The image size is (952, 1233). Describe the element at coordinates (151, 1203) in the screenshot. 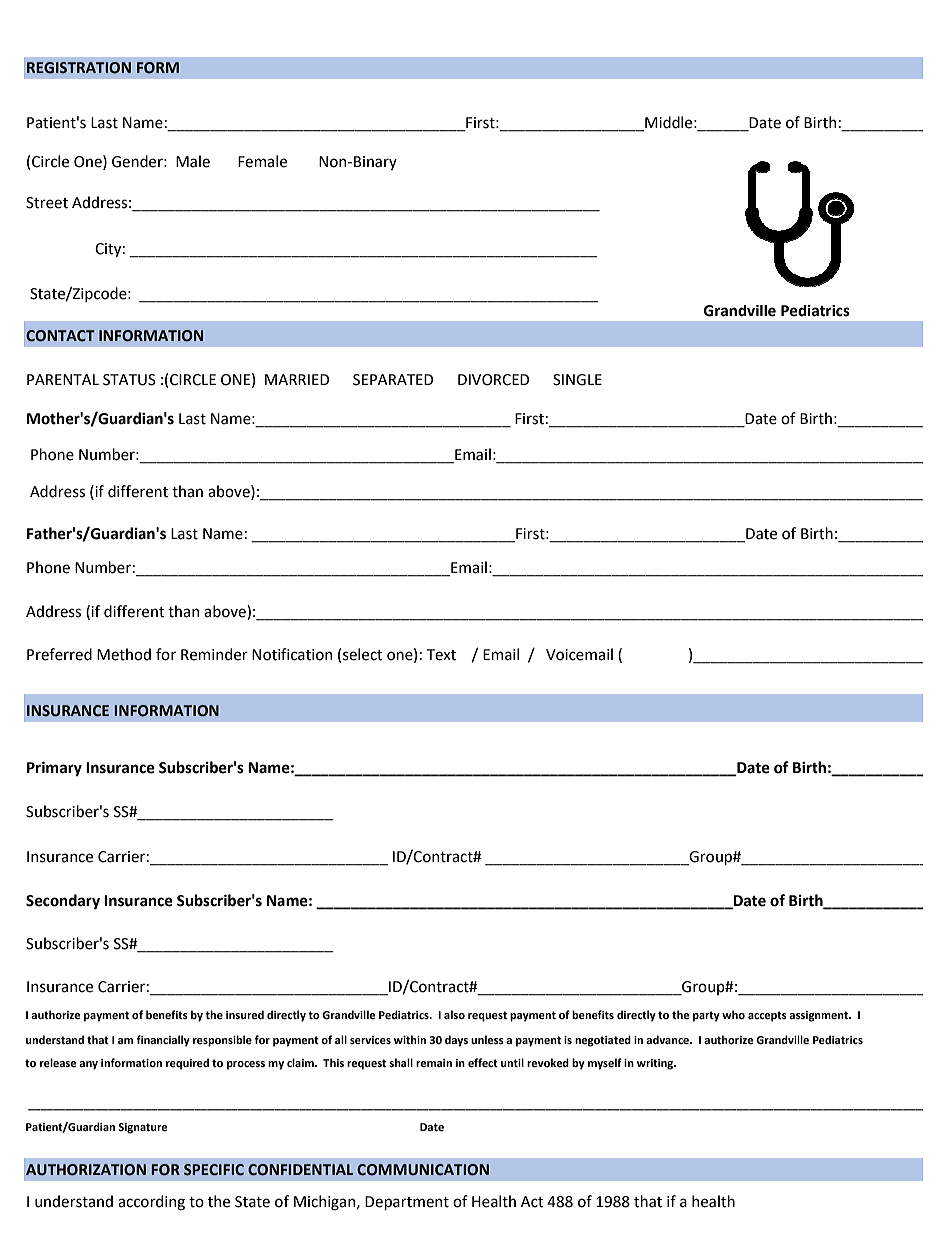

I see `according` at that location.
